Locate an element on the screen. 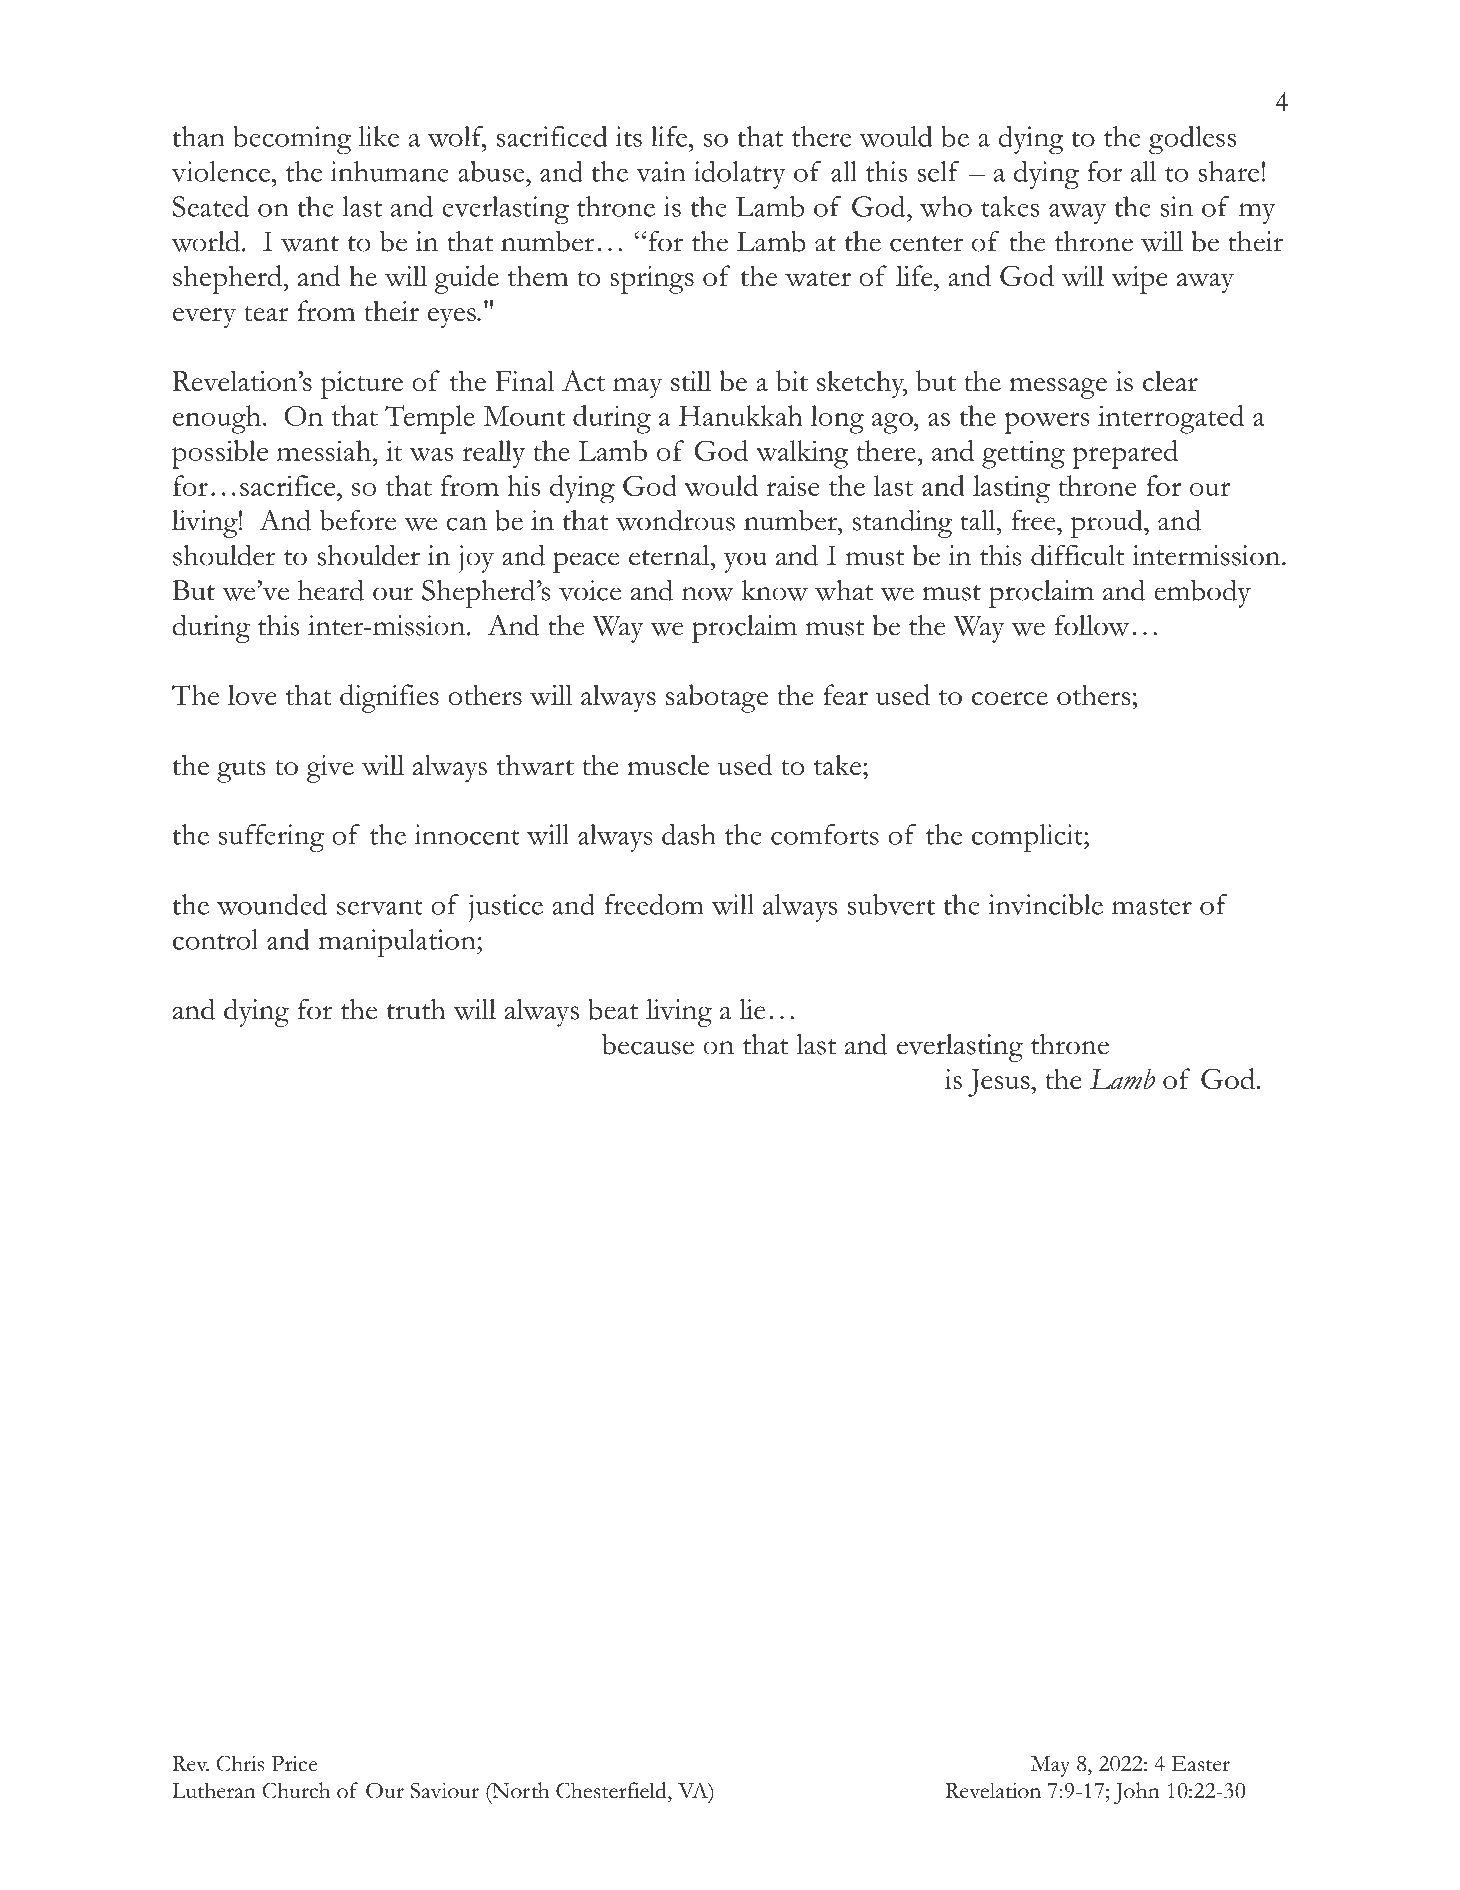 The width and height of the screenshot is (1460, 1890). becoming is located at coordinates (292, 140).
